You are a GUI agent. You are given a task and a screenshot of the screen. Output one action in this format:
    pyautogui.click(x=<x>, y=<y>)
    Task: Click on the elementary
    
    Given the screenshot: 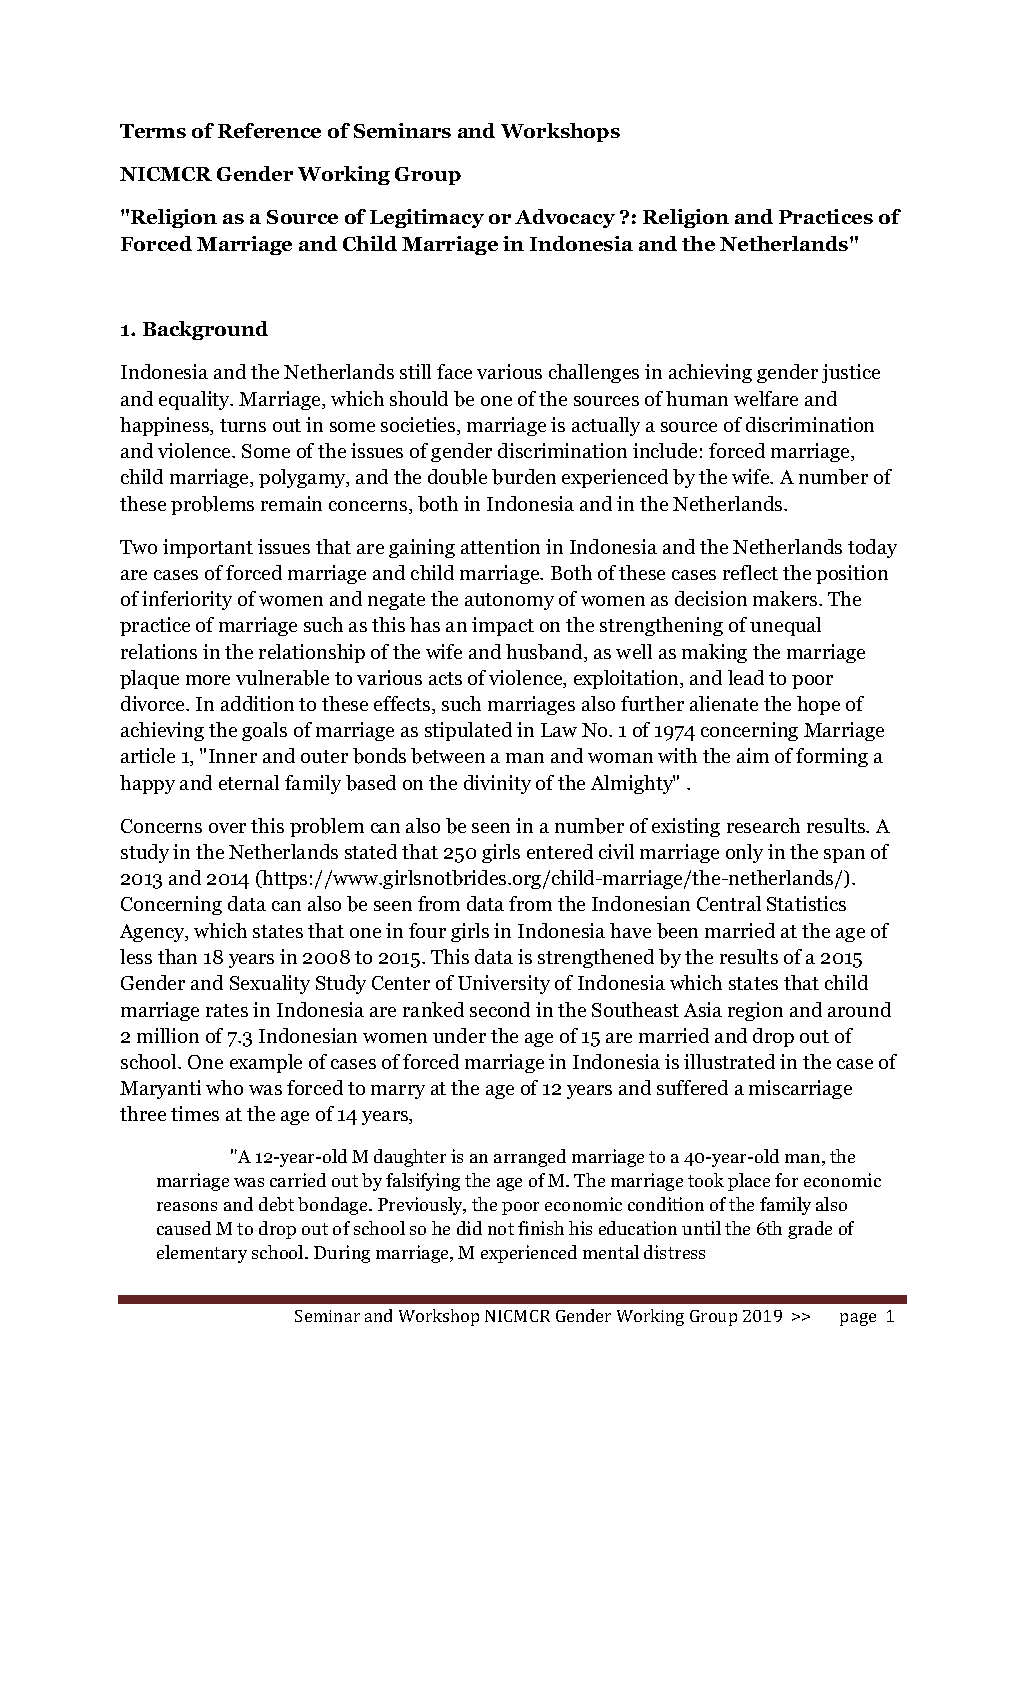 What is the action you would take?
    pyautogui.click(x=202, y=1254)
